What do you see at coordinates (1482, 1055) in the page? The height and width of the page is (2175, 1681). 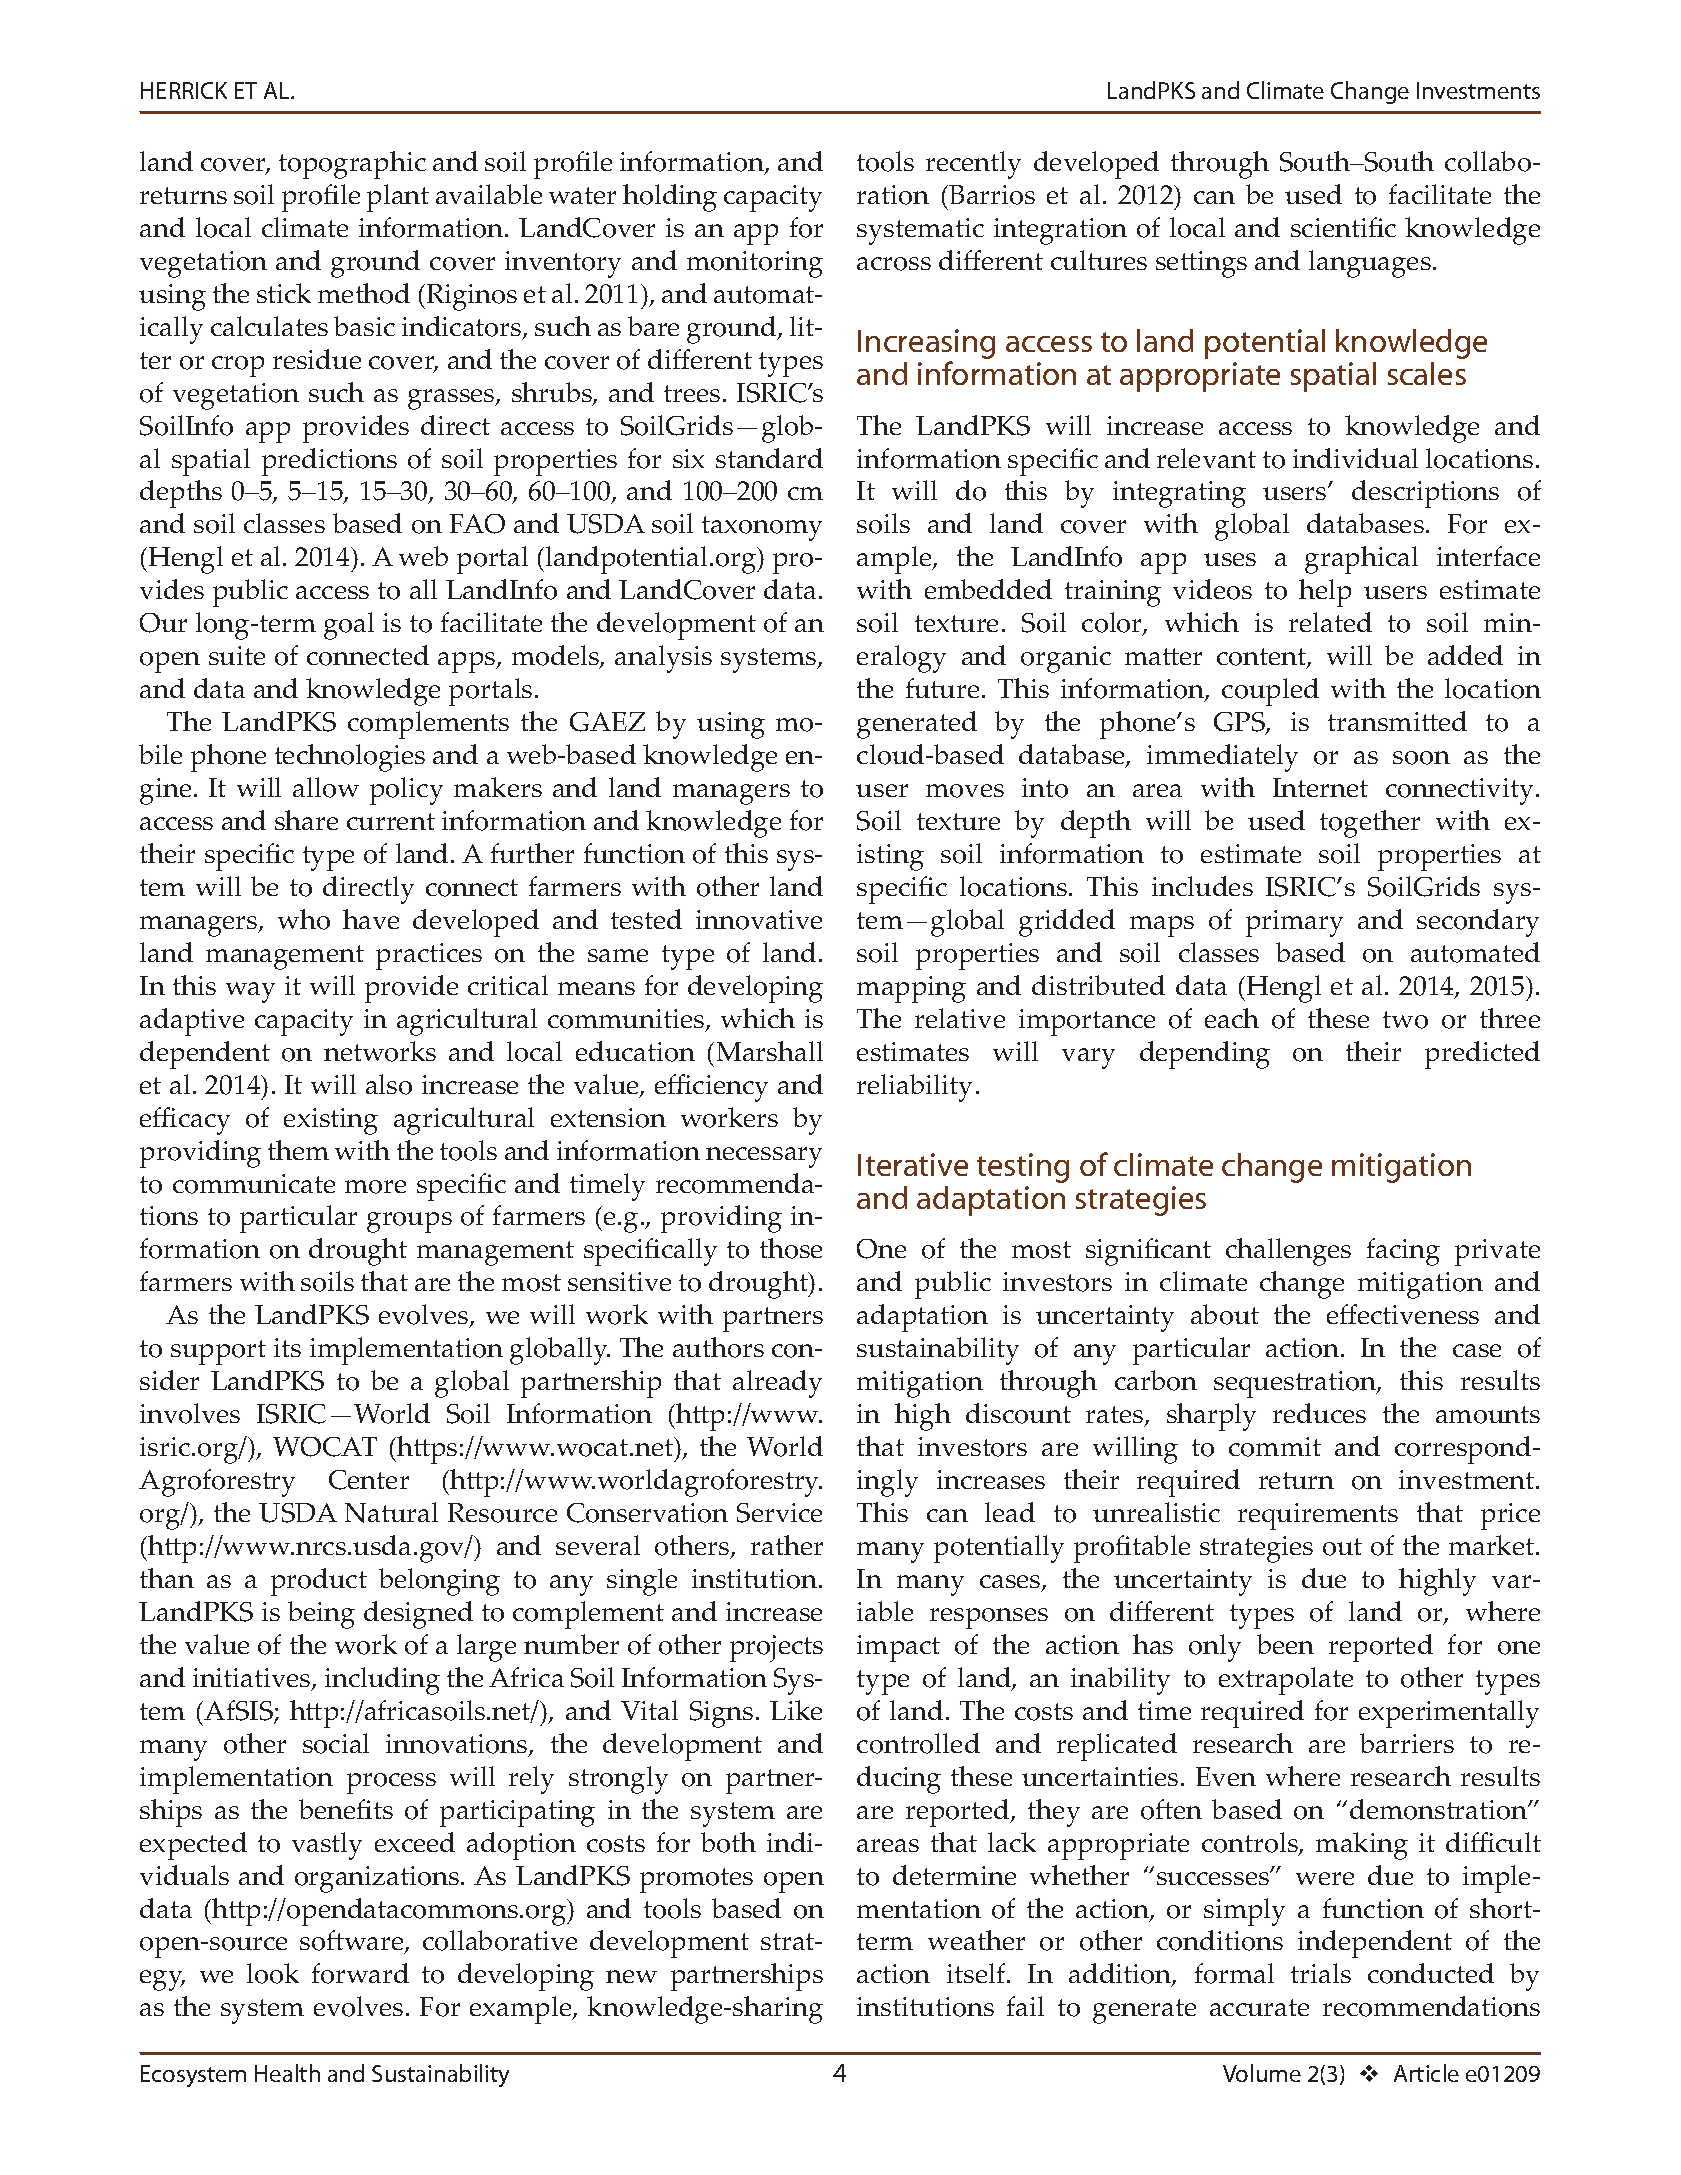 I see `predicted` at bounding box center [1482, 1055].
